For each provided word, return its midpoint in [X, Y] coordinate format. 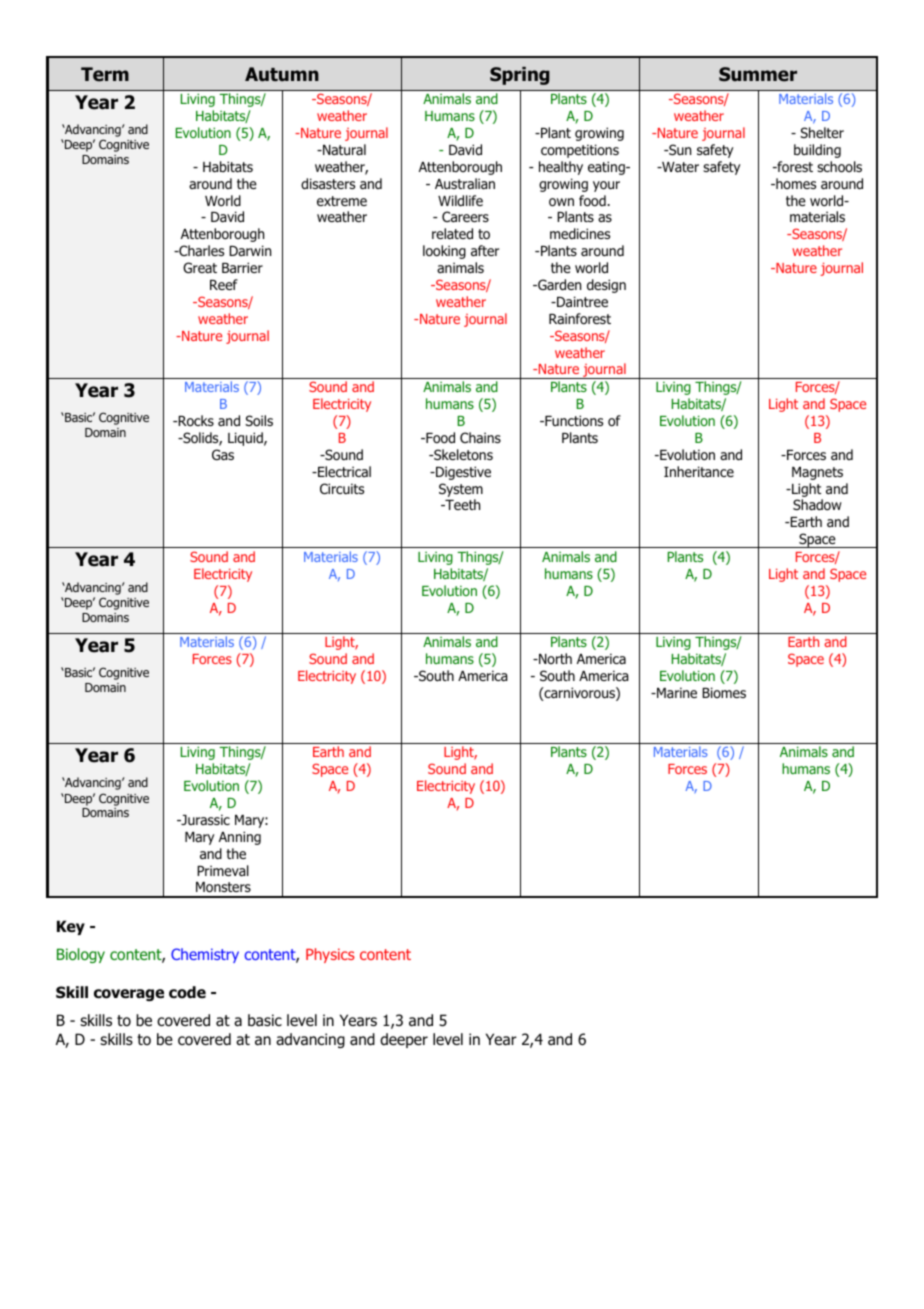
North [554, 658]
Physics [330, 955]
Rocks [195, 421]
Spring [520, 76]
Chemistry [205, 955]
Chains [480, 437]
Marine [676, 692]
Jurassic [204, 819]
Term [105, 74]
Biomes [724, 692]
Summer [758, 74]
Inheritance [699, 471]
